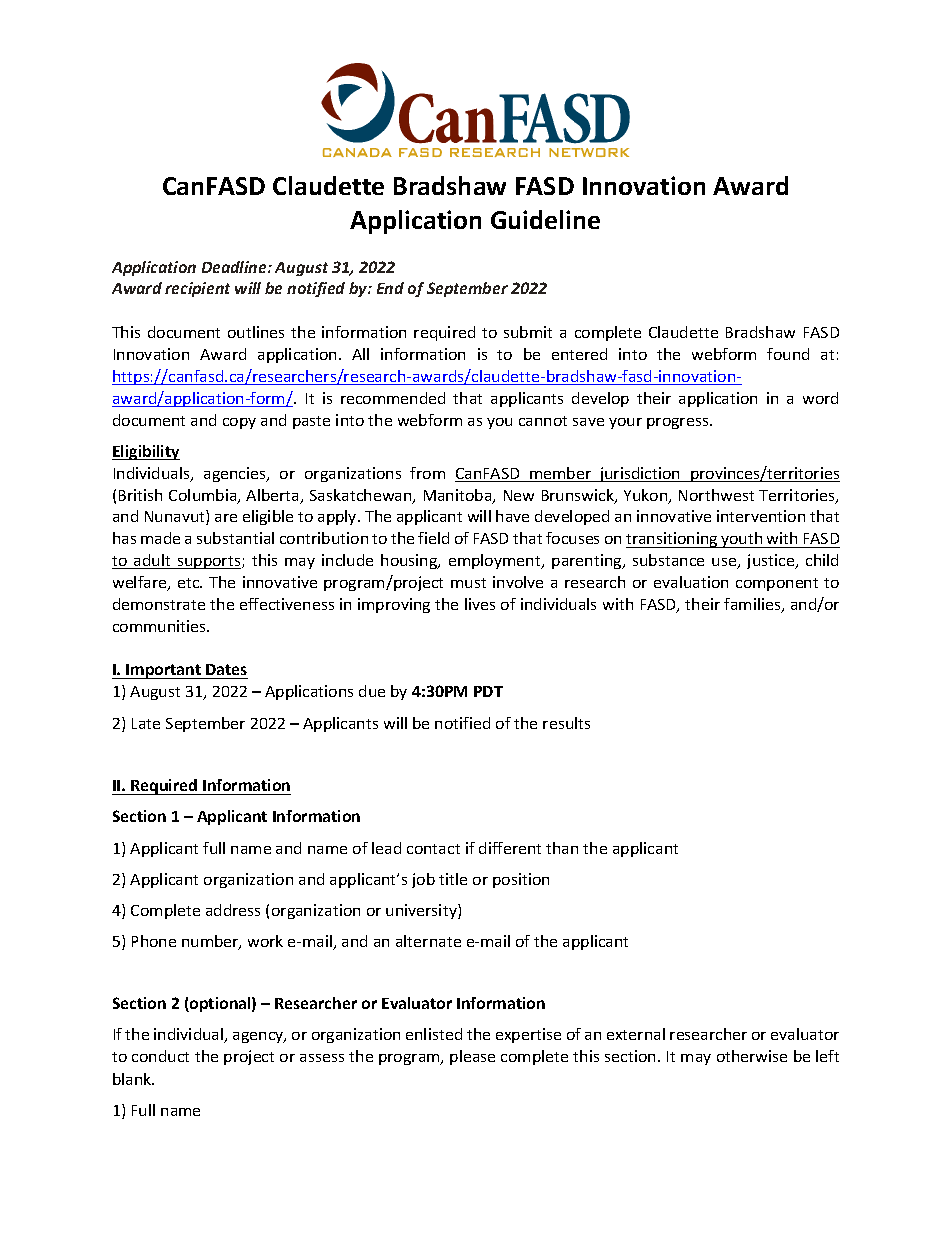 The width and height of the screenshot is (952, 1233). I want to click on found, so click(788, 354).
